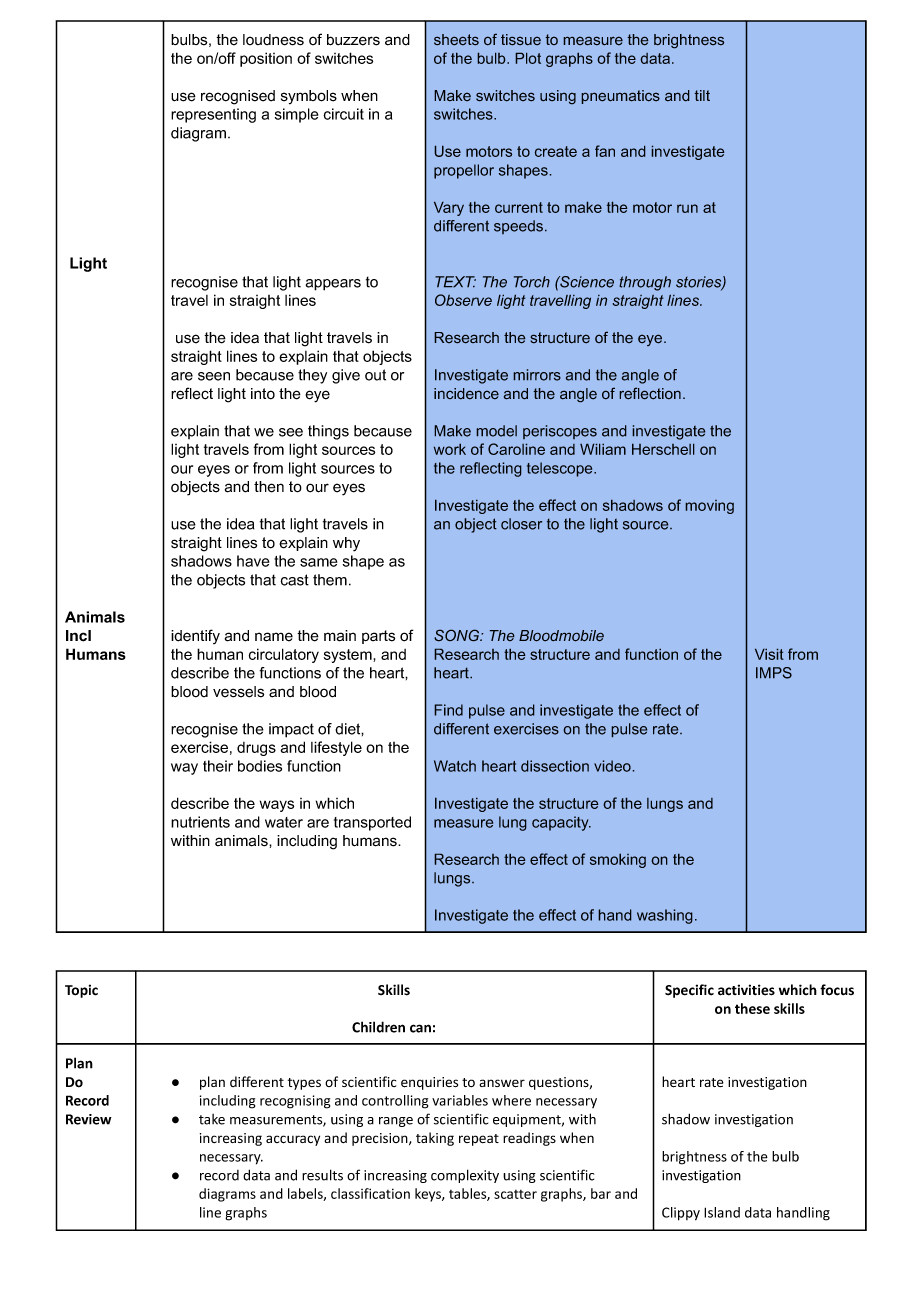  Describe the element at coordinates (702, 95) in the image. I see `tilt` at that location.
